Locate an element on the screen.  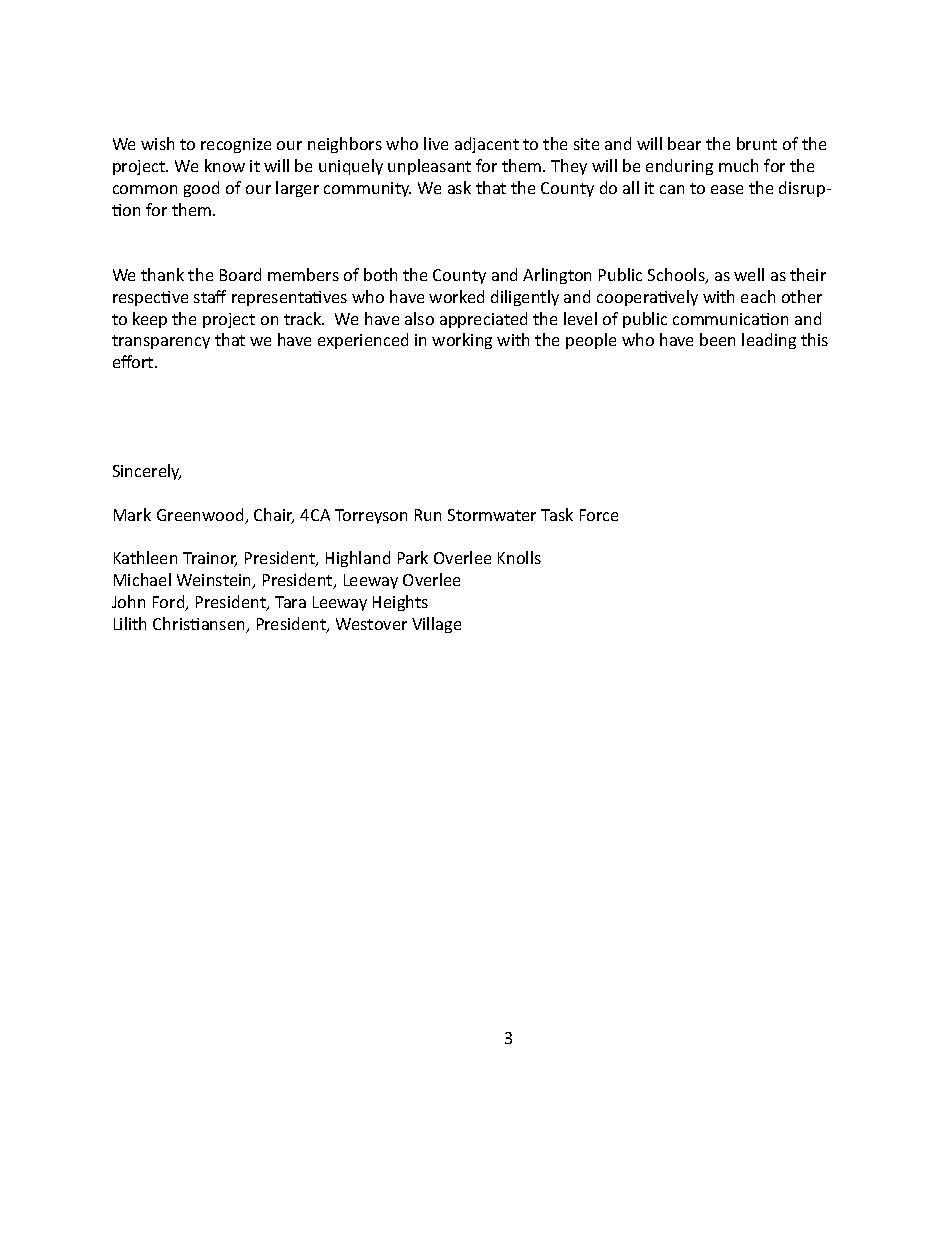
been is located at coordinates (717, 339).
